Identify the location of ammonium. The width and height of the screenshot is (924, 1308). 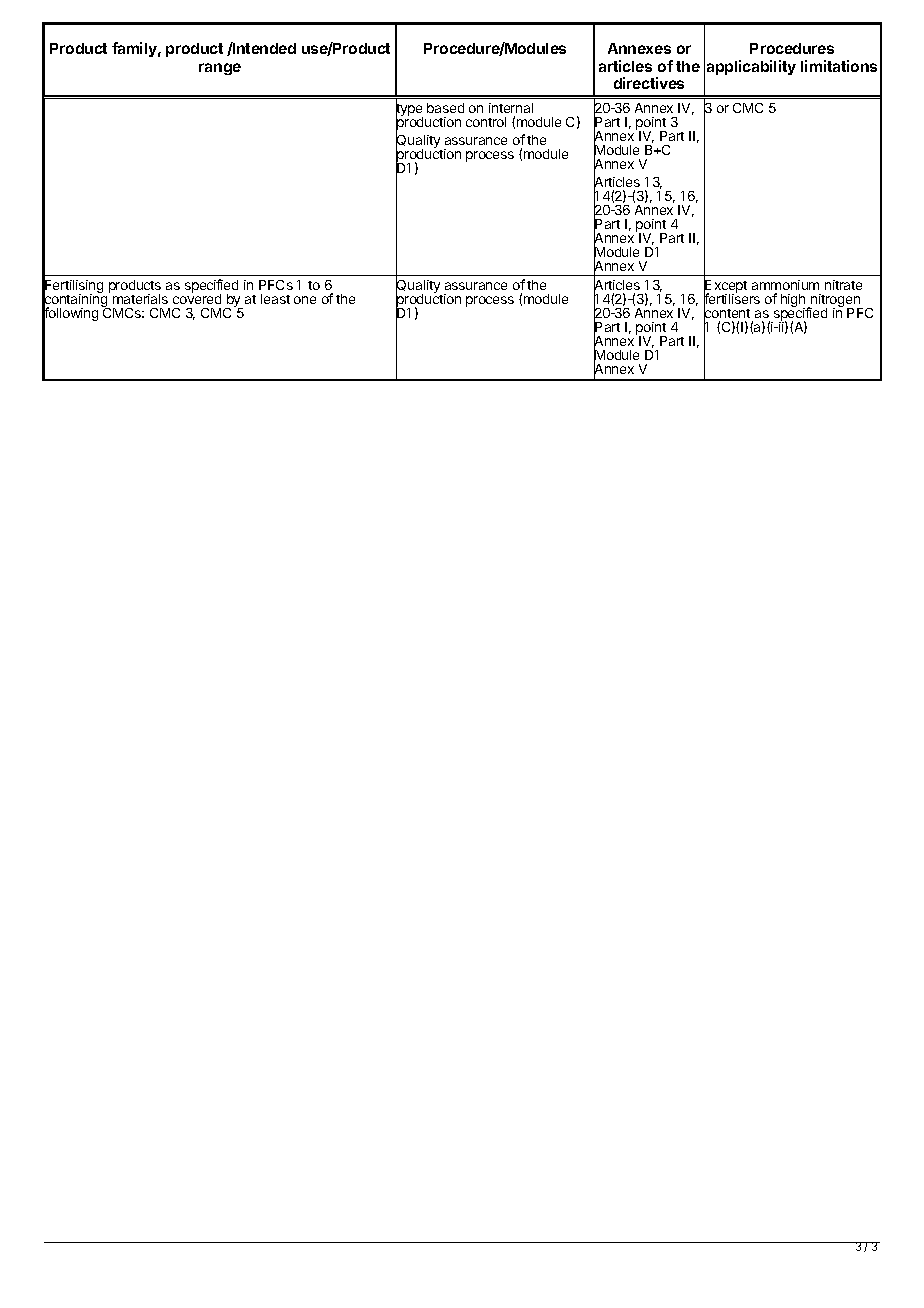
(785, 287).
